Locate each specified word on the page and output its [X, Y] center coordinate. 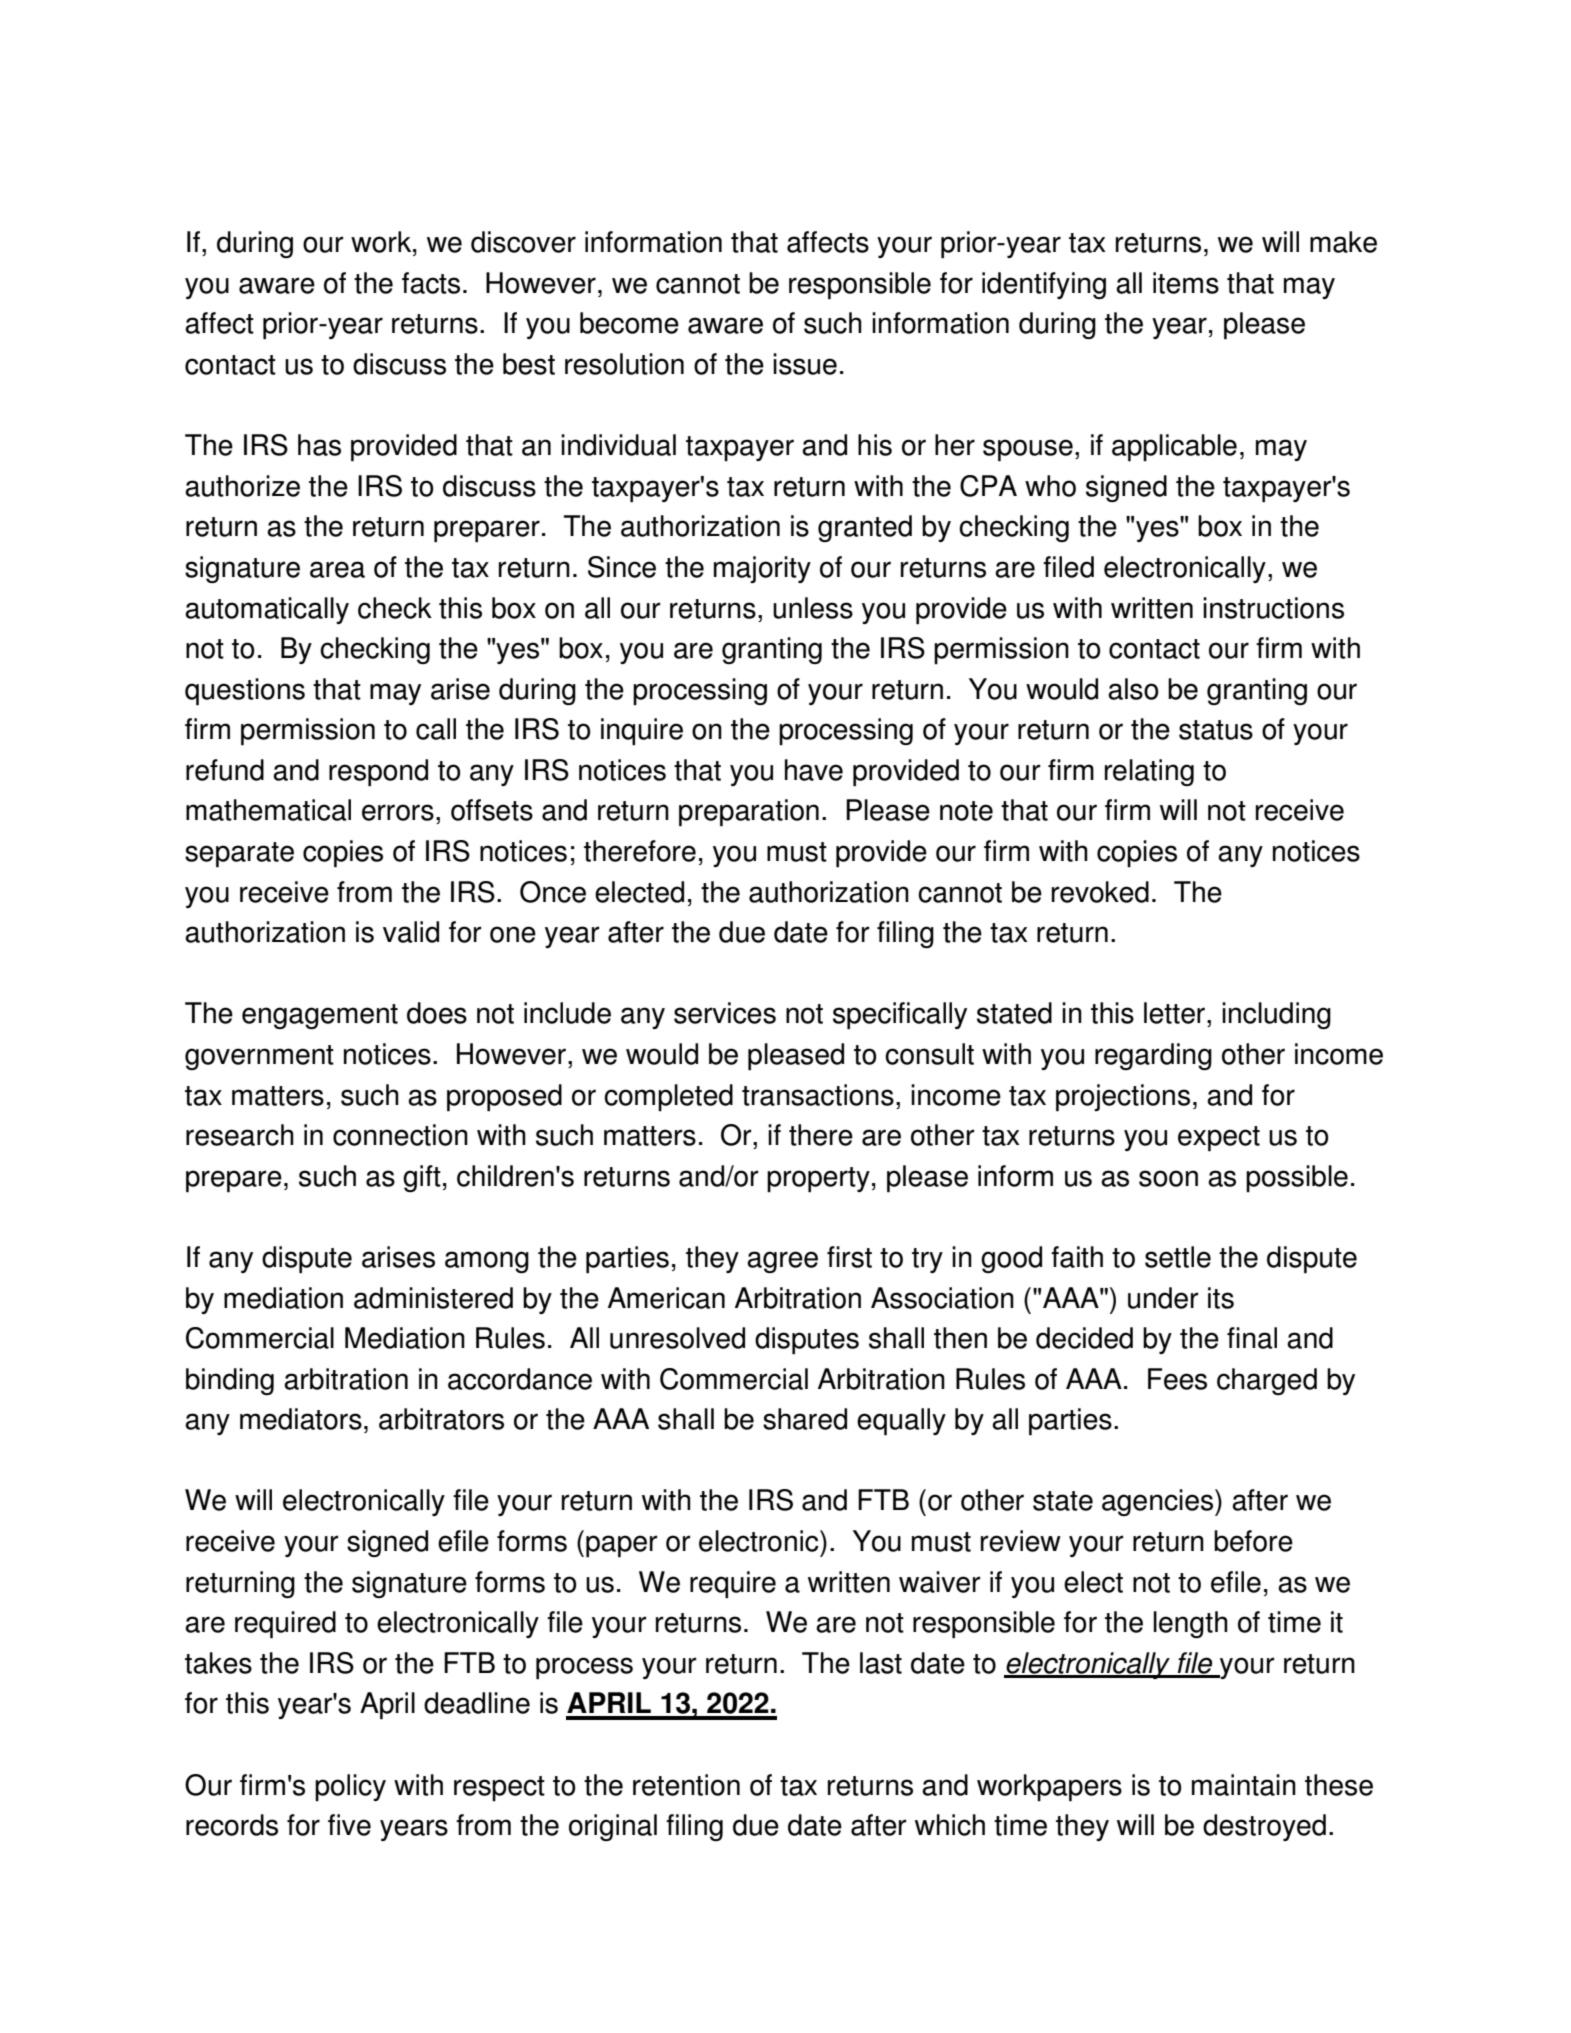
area [337, 569]
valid [411, 932]
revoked [1100, 892]
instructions [1273, 608]
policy [350, 1787]
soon [1168, 1178]
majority [762, 569]
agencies [1159, 1502]
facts [431, 283]
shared [805, 1419]
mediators [301, 1419]
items [1186, 283]
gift [422, 1178]
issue [805, 364]
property [818, 1180]
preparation [749, 813]
